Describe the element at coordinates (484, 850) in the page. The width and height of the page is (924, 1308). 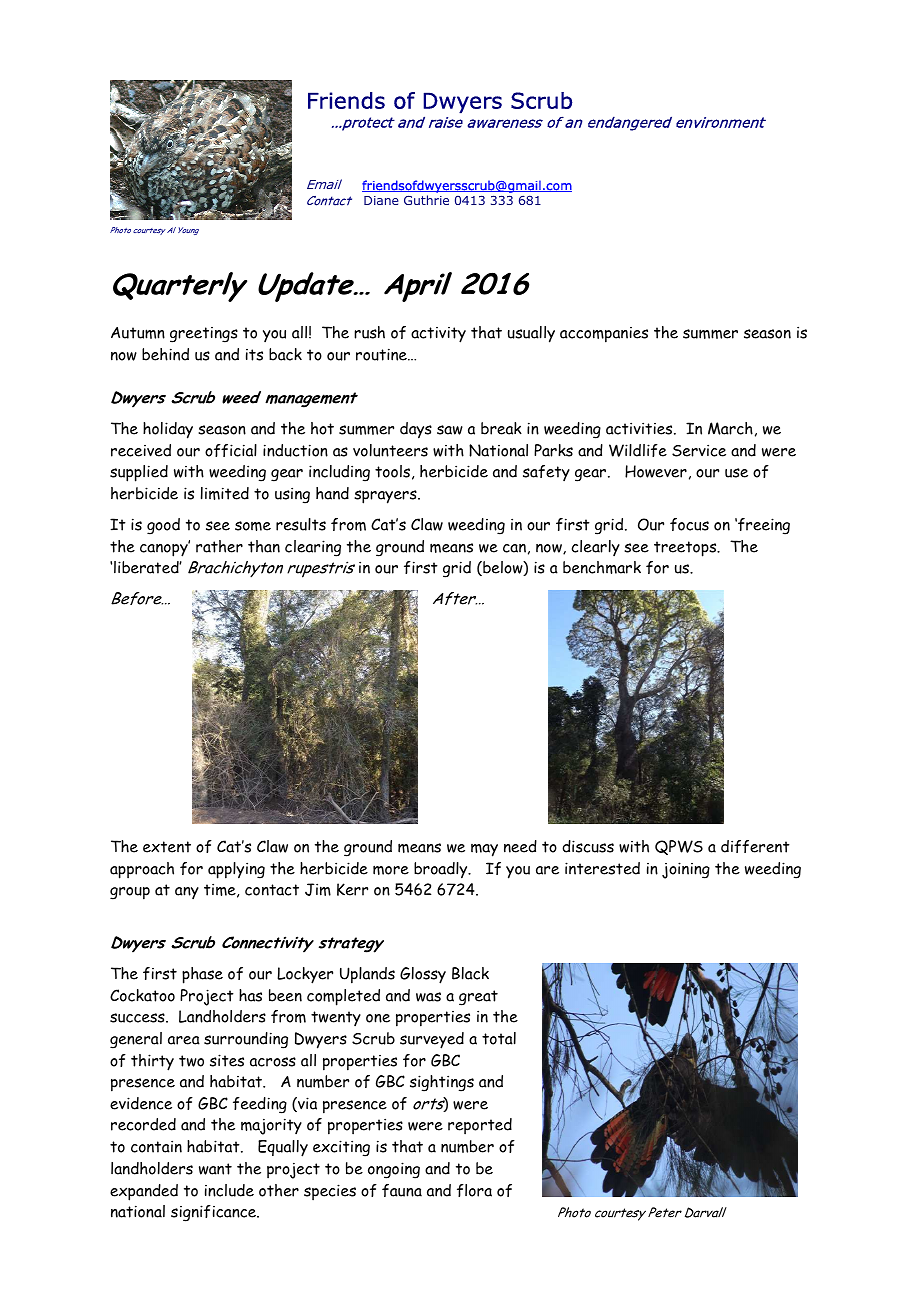
I see `may` at that location.
